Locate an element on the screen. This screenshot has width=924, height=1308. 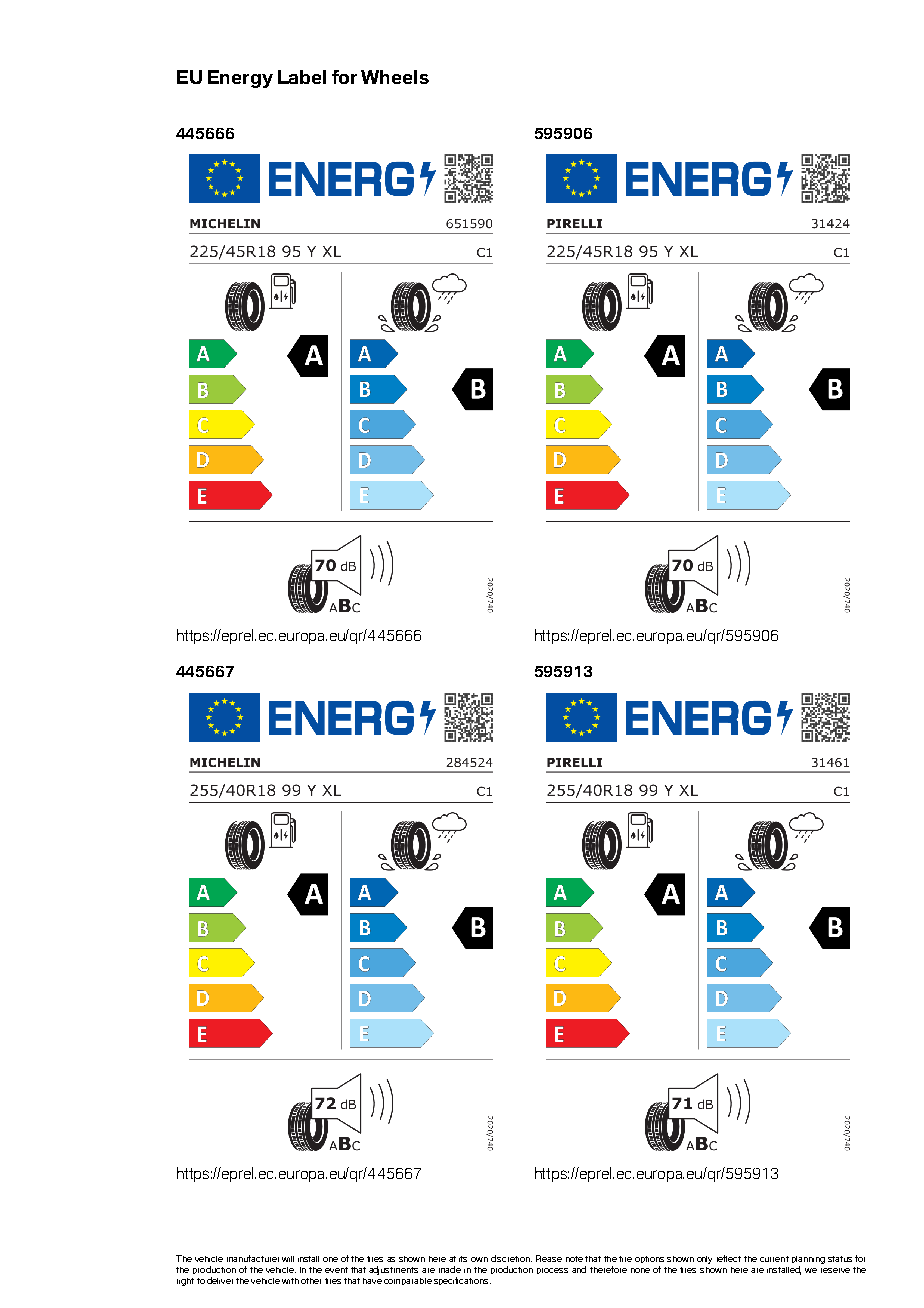
discretion is located at coordinates (511, 1258).
